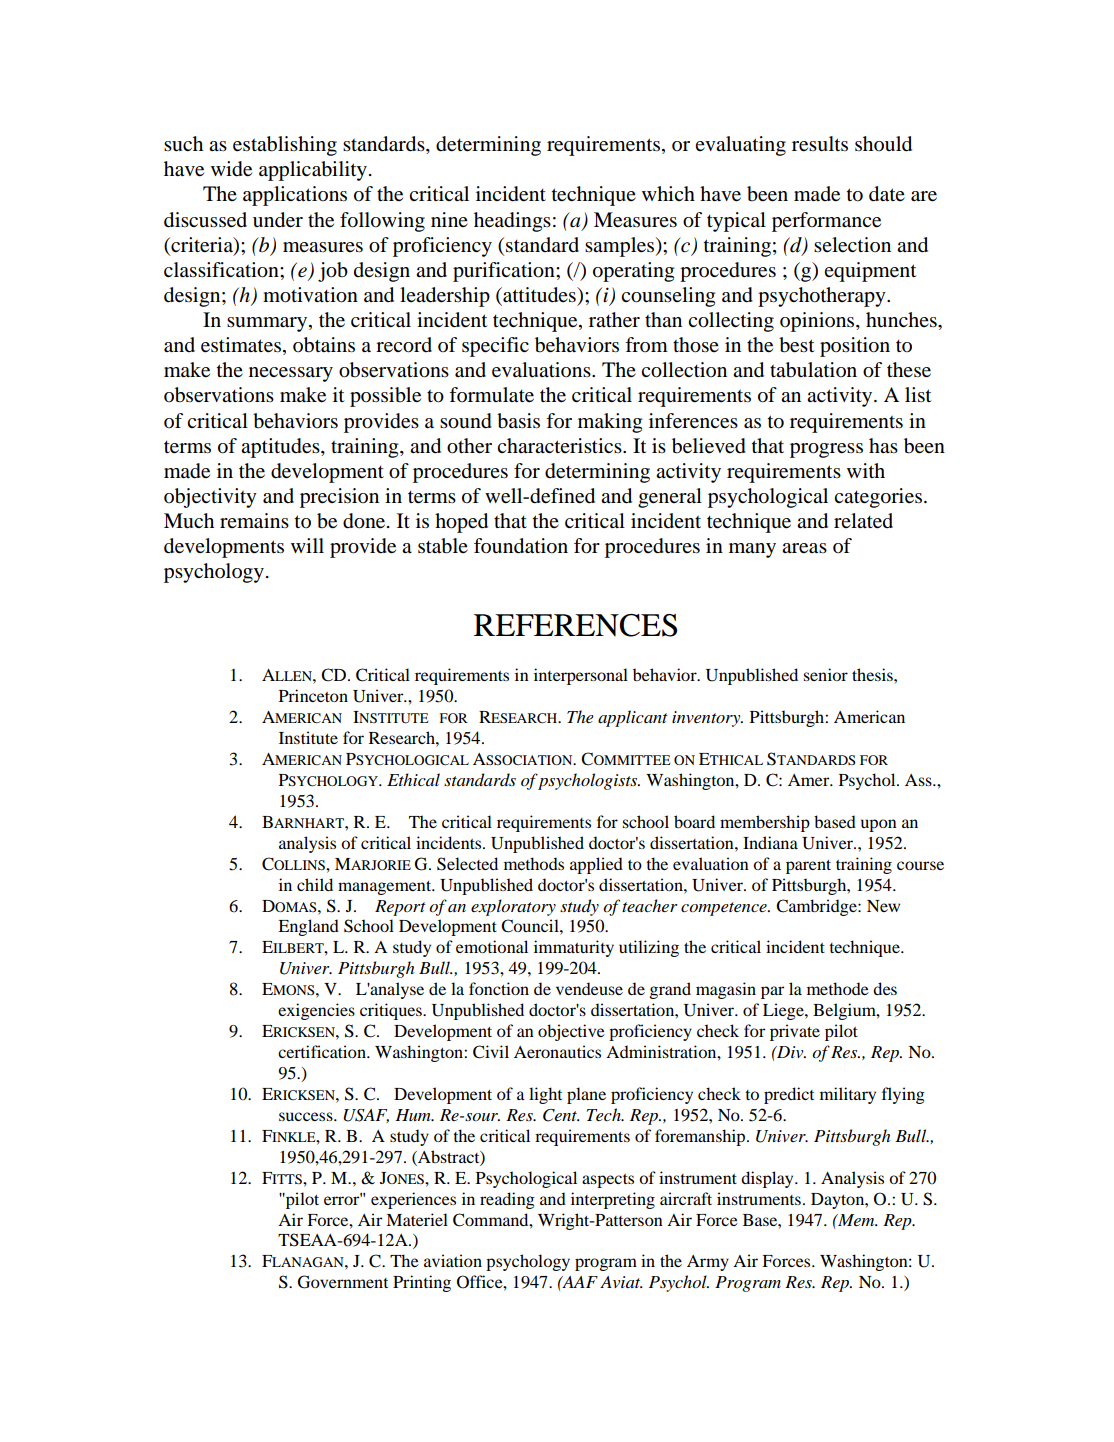 The width and height of the page is (1114, 1442). What do you see at coordinates (313, 695) in the page?
I see `Princeton` at bounding box center [313, 695].
